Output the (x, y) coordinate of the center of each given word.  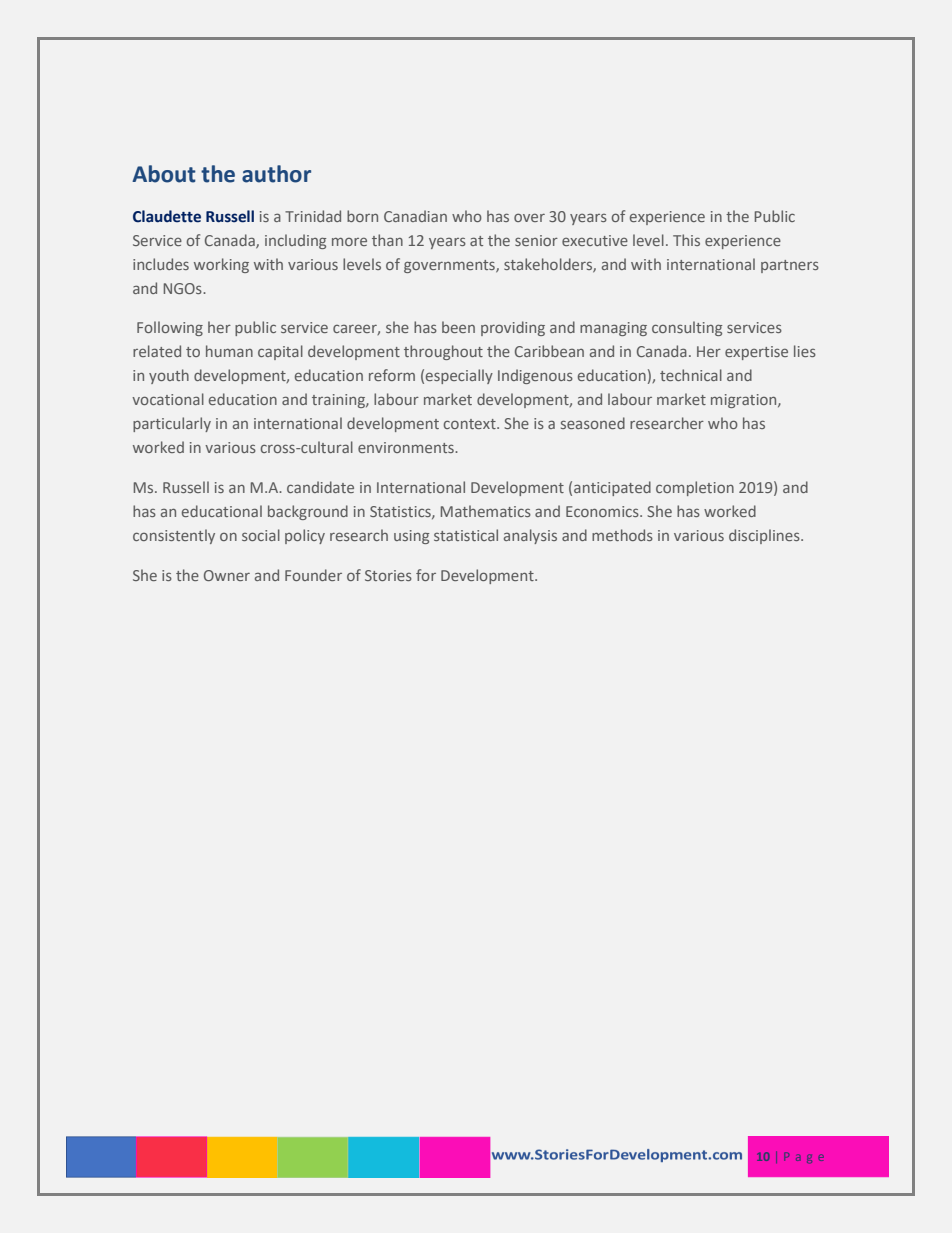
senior (536, 240)
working (221, 265)
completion (695, 488)
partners (790, 266)
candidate (320, 487)
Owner (227, 575)
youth (169, 376)
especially (459, 376)
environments (407, 447)
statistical (466, 535)
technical (691, 375)
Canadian (415, 216)
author (276, 174)
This (686, 240)
